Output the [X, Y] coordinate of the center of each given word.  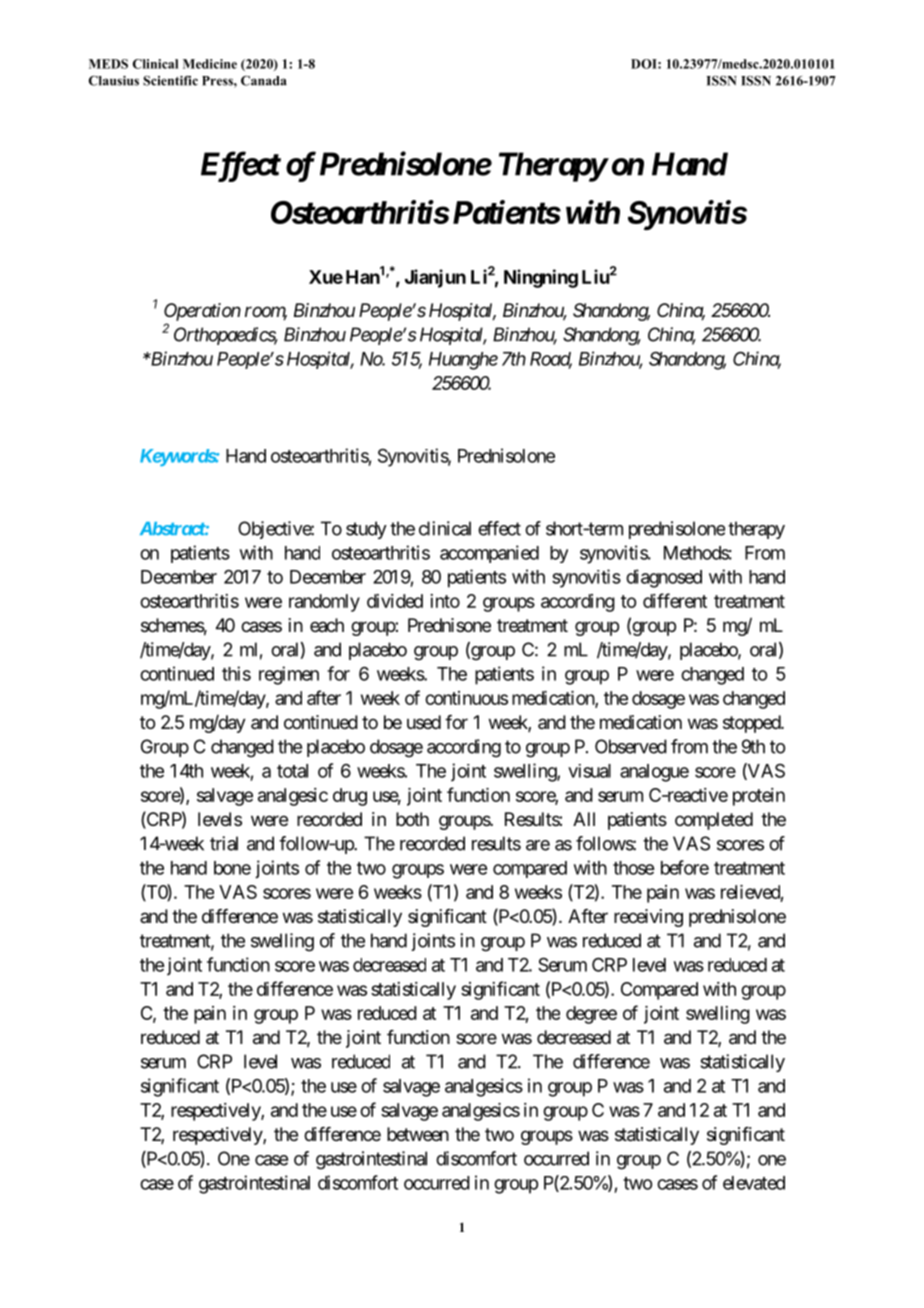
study [366, 530]
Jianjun [435, 278]
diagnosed [664, 578]
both [412, 819]
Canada [264, 81]
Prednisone [449, 625]
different [675, 600]
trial [224, 843]
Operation [202, 312]
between [418, 1134]
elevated [754, 1183]
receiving [648, 918]
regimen [289, 675]
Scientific [170, 81]
